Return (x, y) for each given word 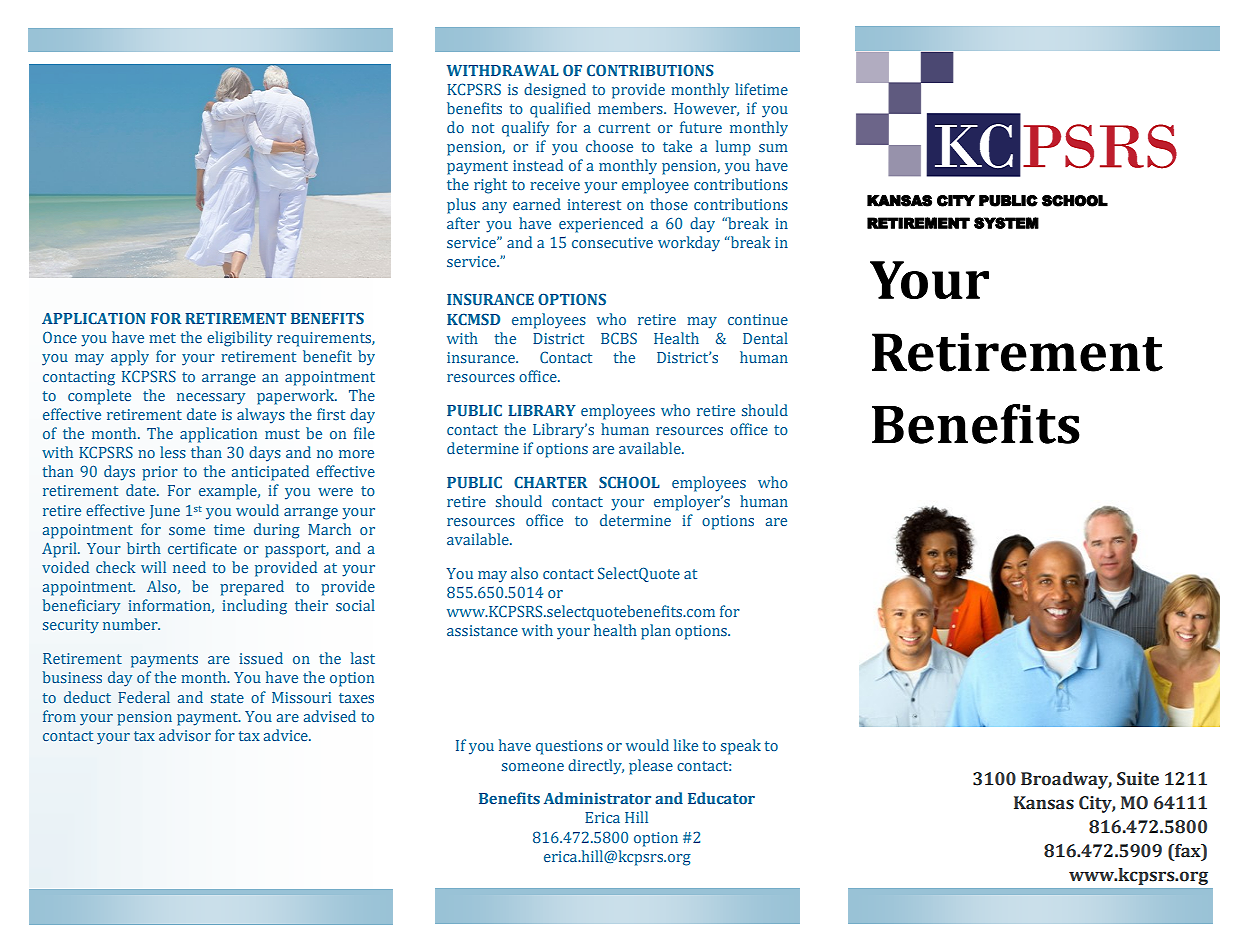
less (173, 452)
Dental (765, 338)
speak (741, 747)
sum (773, 148)
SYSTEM (1006, 223)
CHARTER (550, 482)
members (631, 108)
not (483, 128)
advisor (185, 735)
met (162, 338)
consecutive (612, 242)
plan (656, 632)
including (254, 607)
